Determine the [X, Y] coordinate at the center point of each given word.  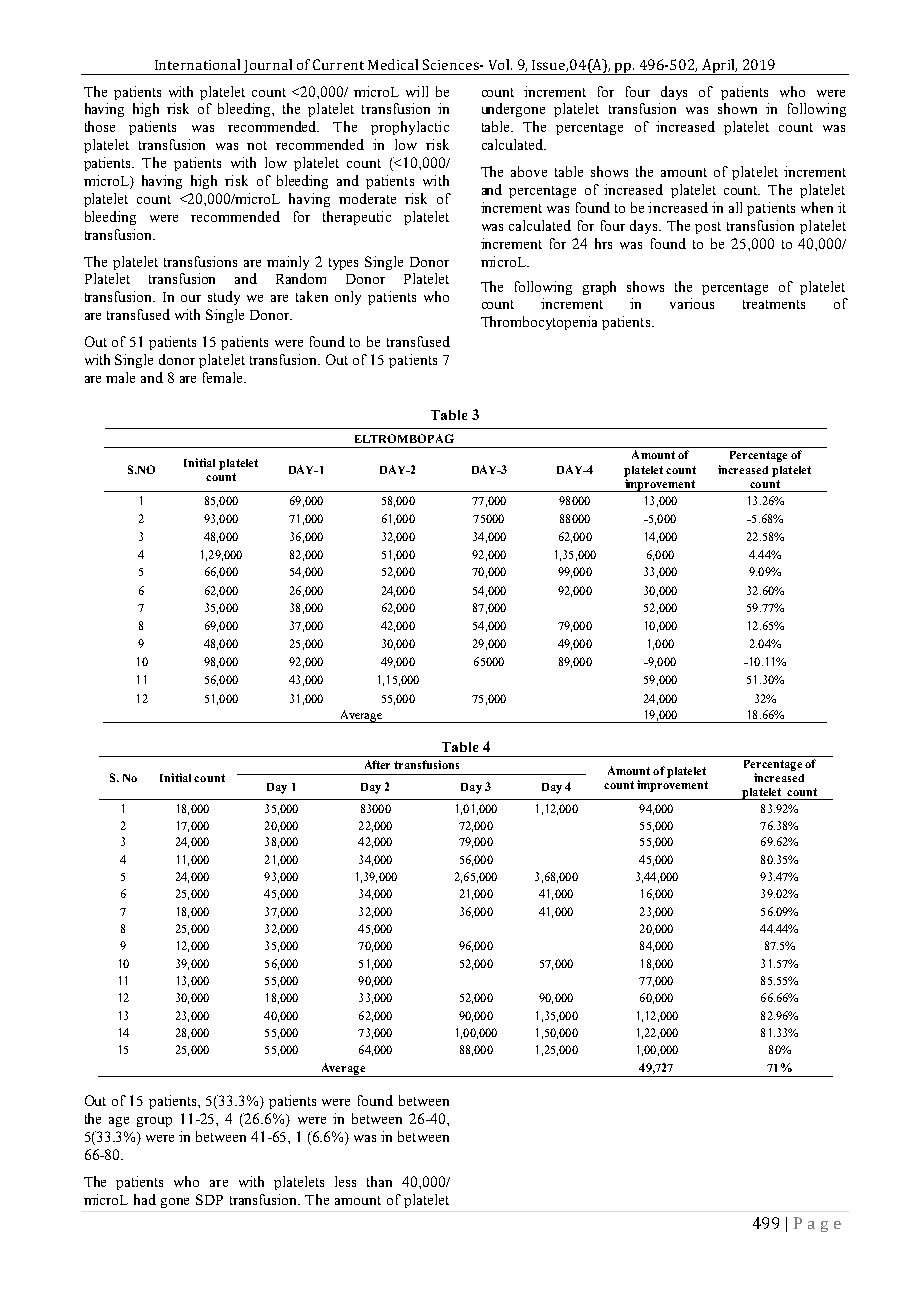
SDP [209, 1199]
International [197, 64]
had [145, 1199]
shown [737, 108]
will [417, 91]
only [348, 298]
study [224, 298]
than [379, 1181]
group [154, 1122]
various [692, 303]
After [377, 764]
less [345, 1181]
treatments [774, 304]
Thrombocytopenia [539, 323]
